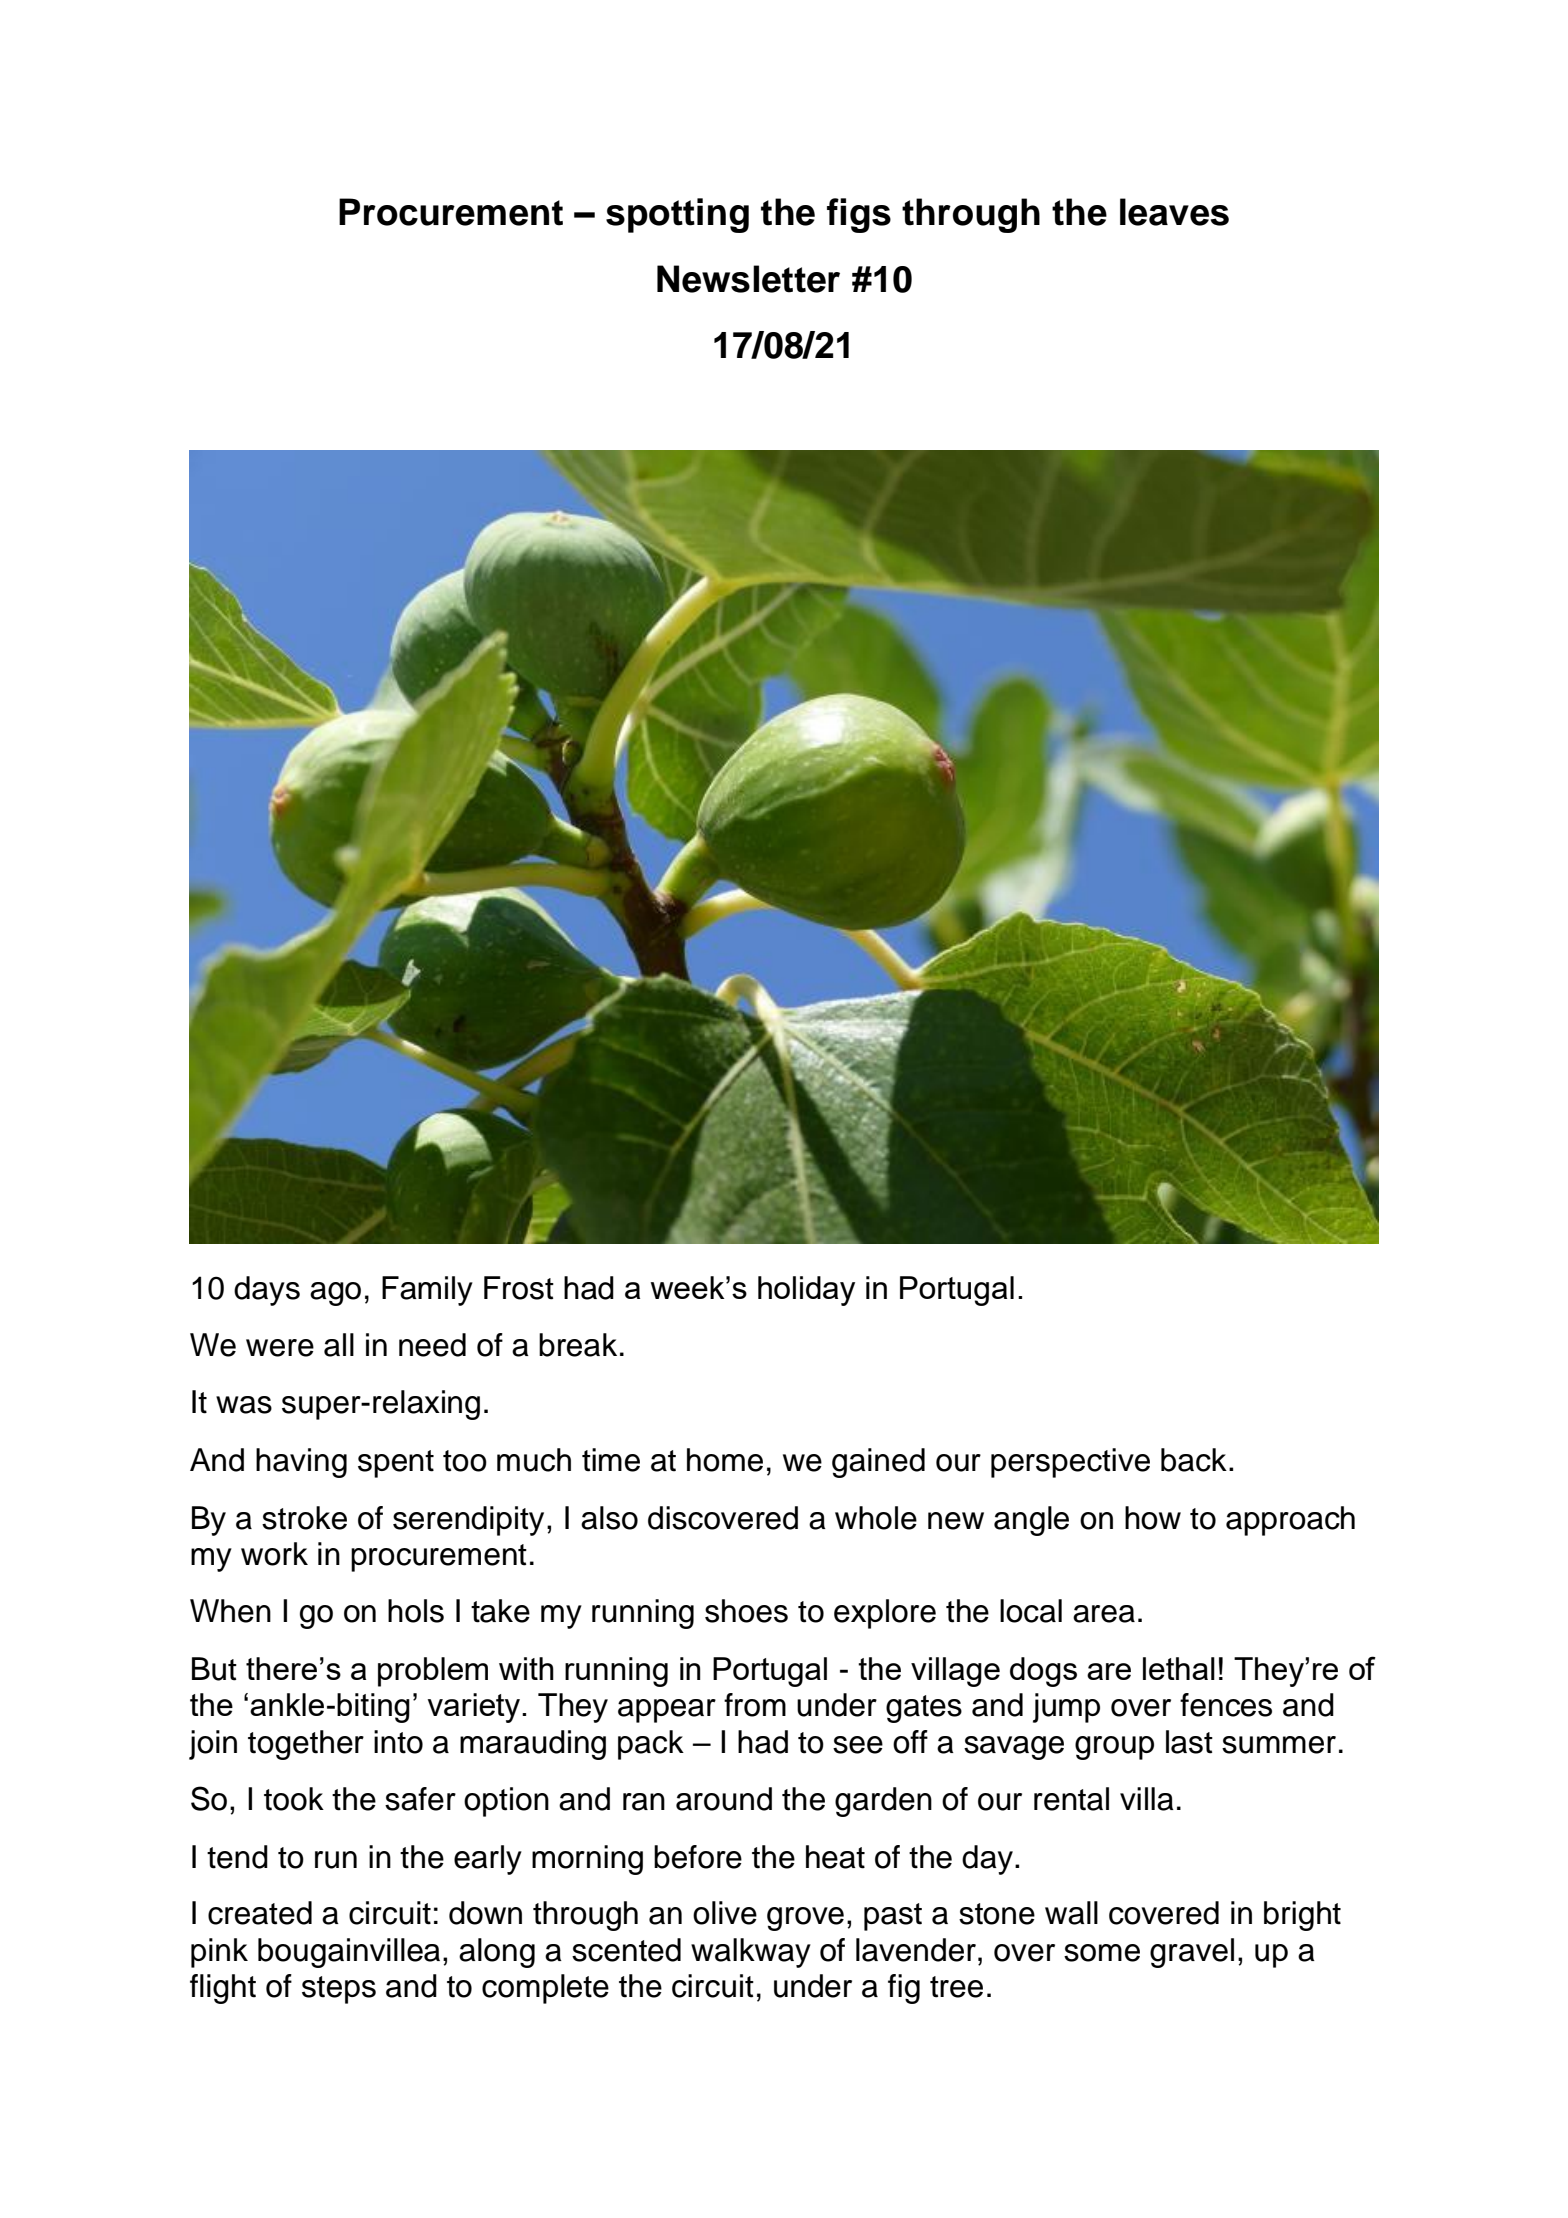 The height and width of the page is (2218, 1568). Describe the element at coordinates (519, 1288) in the page. I see `Frost` at that location.
